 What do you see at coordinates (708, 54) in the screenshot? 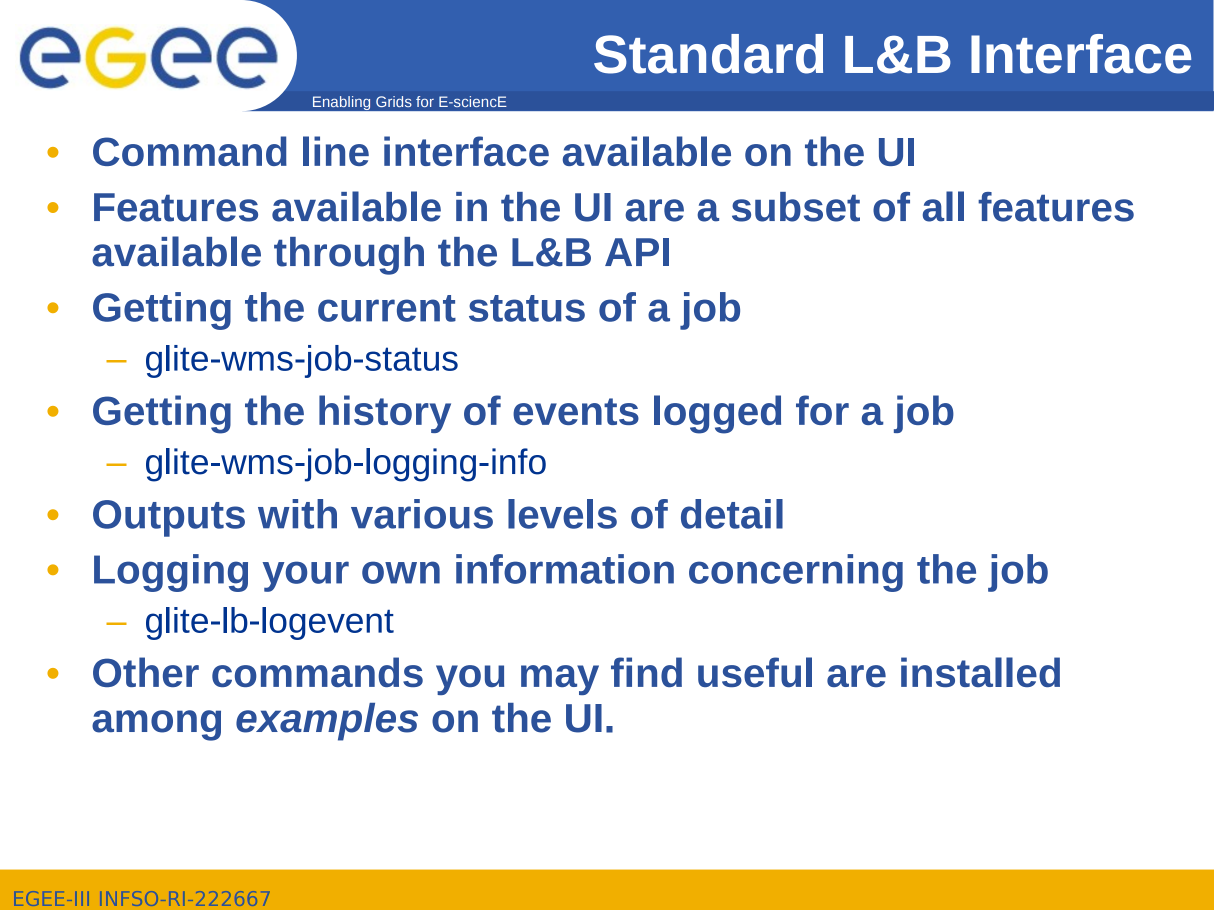
I see `Standard` at bounding box center [708, 54].
